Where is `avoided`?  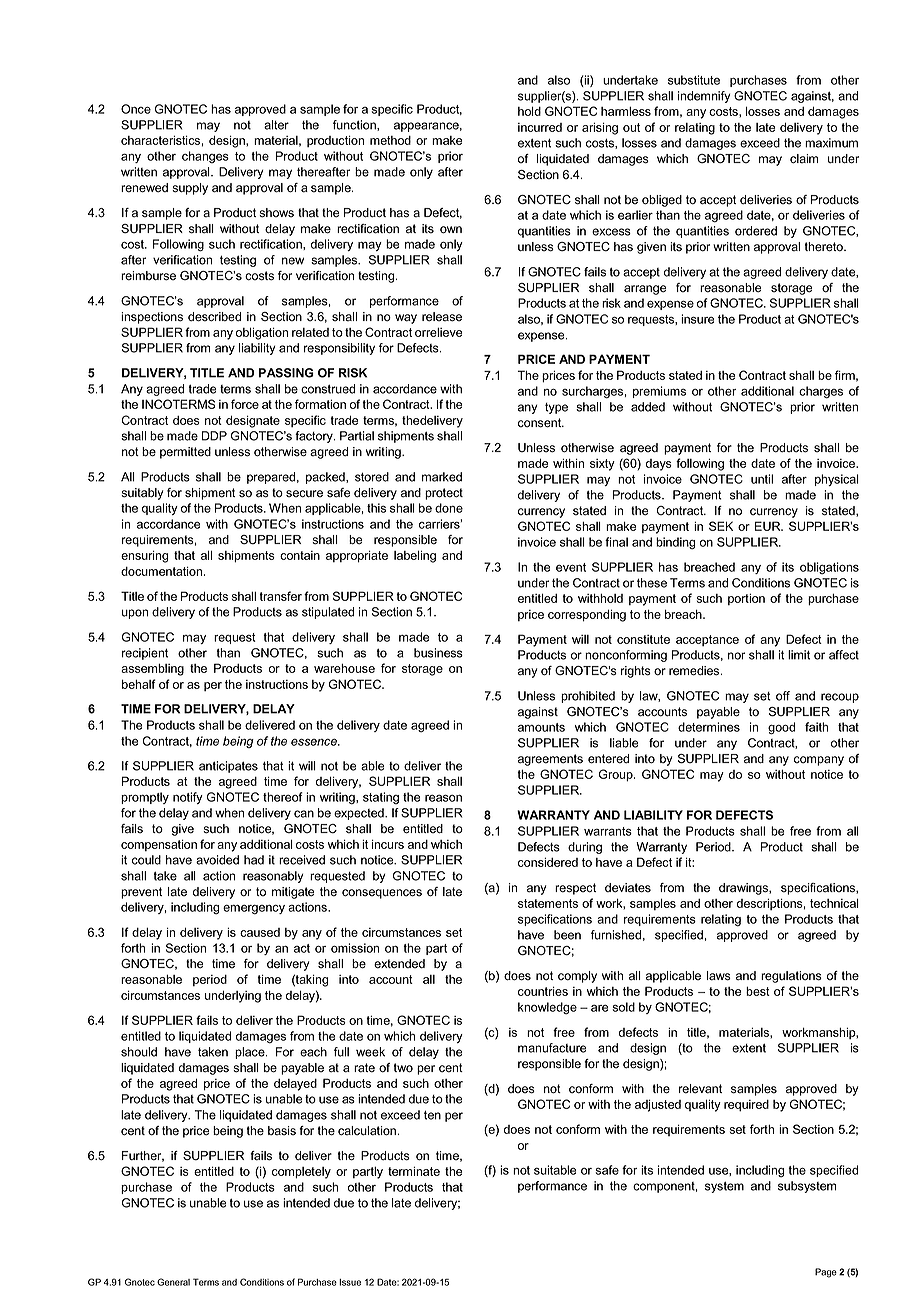
avoided is located at coordinates (217, 860).
